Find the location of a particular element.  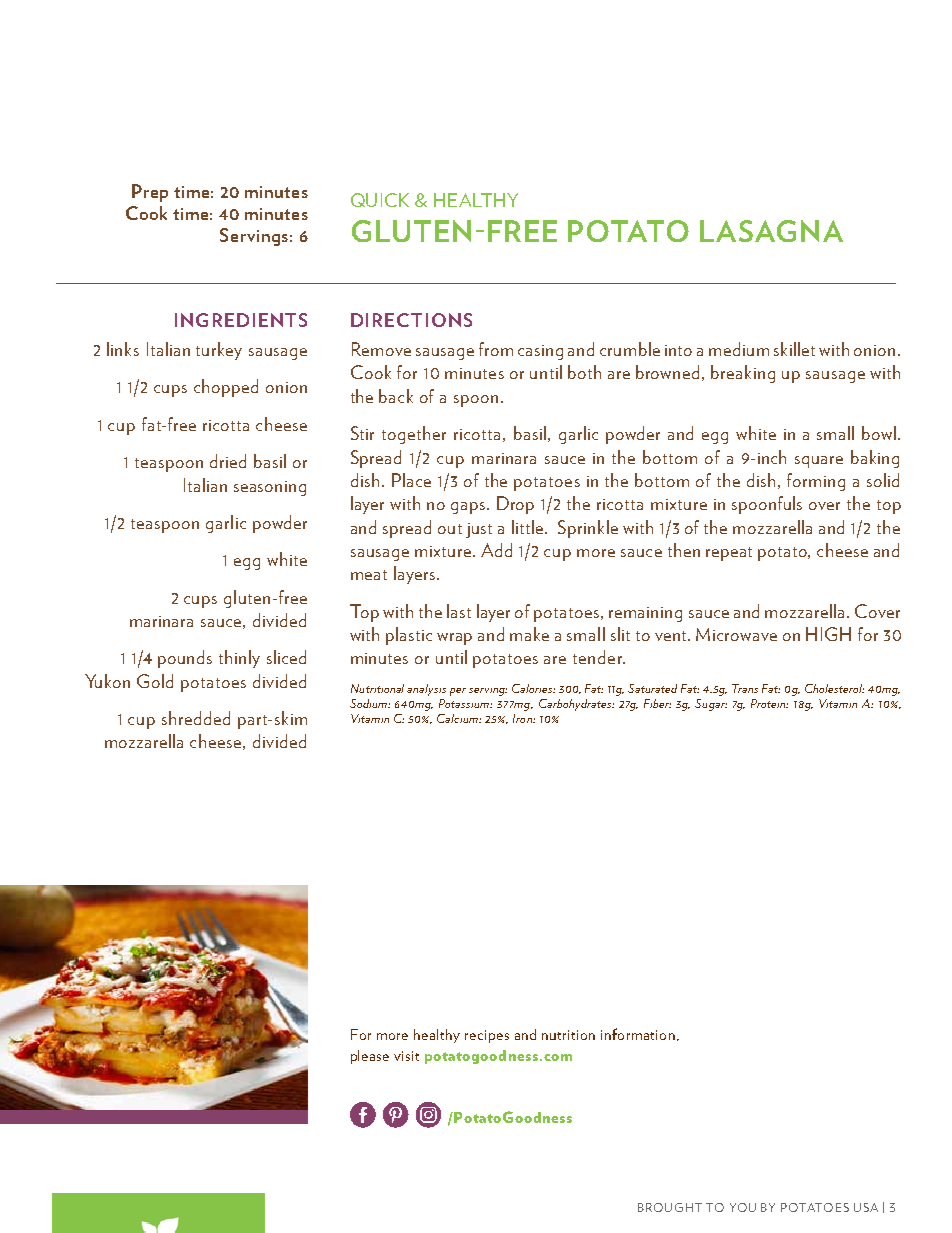

visit is located at coordinates (406, 1056).
